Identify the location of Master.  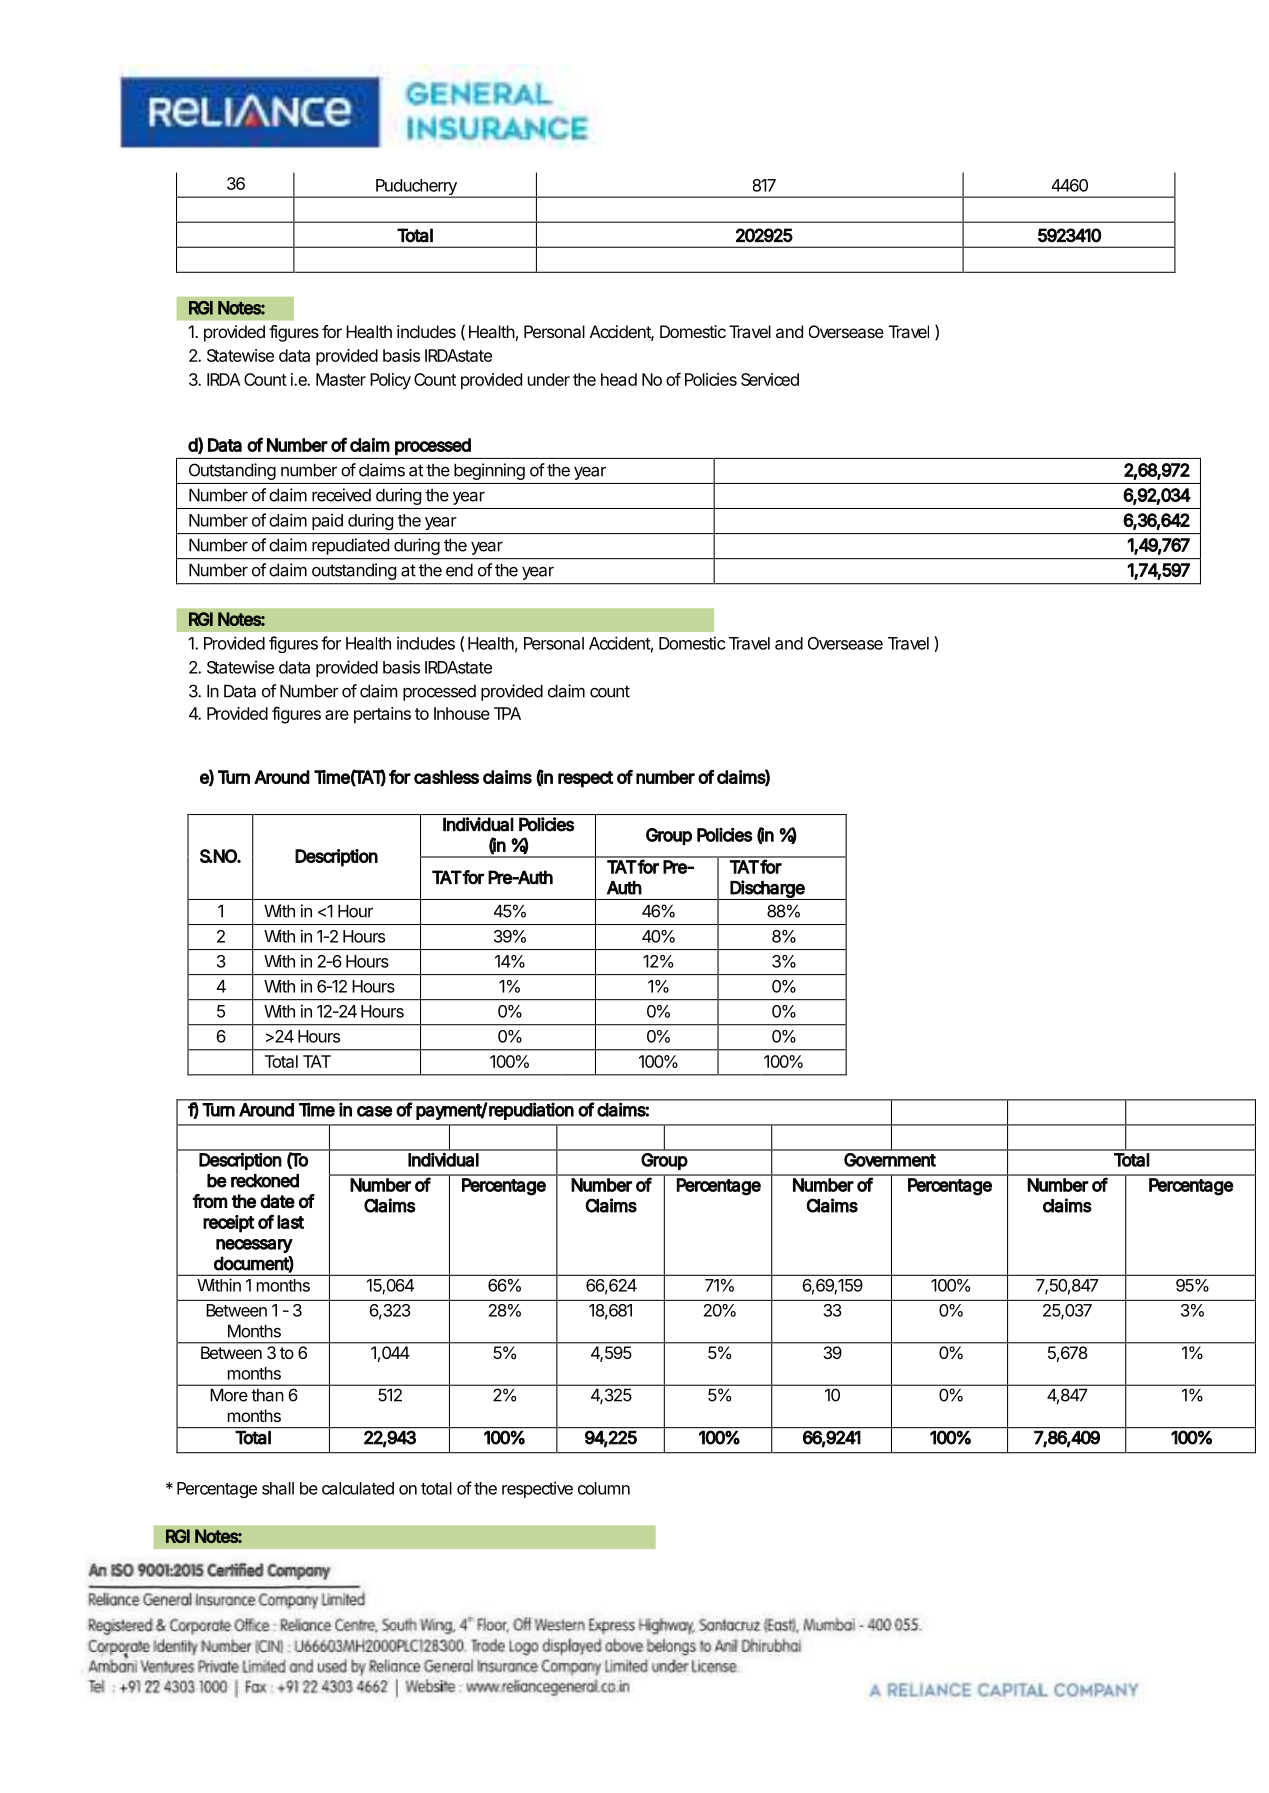
(341, 379).
